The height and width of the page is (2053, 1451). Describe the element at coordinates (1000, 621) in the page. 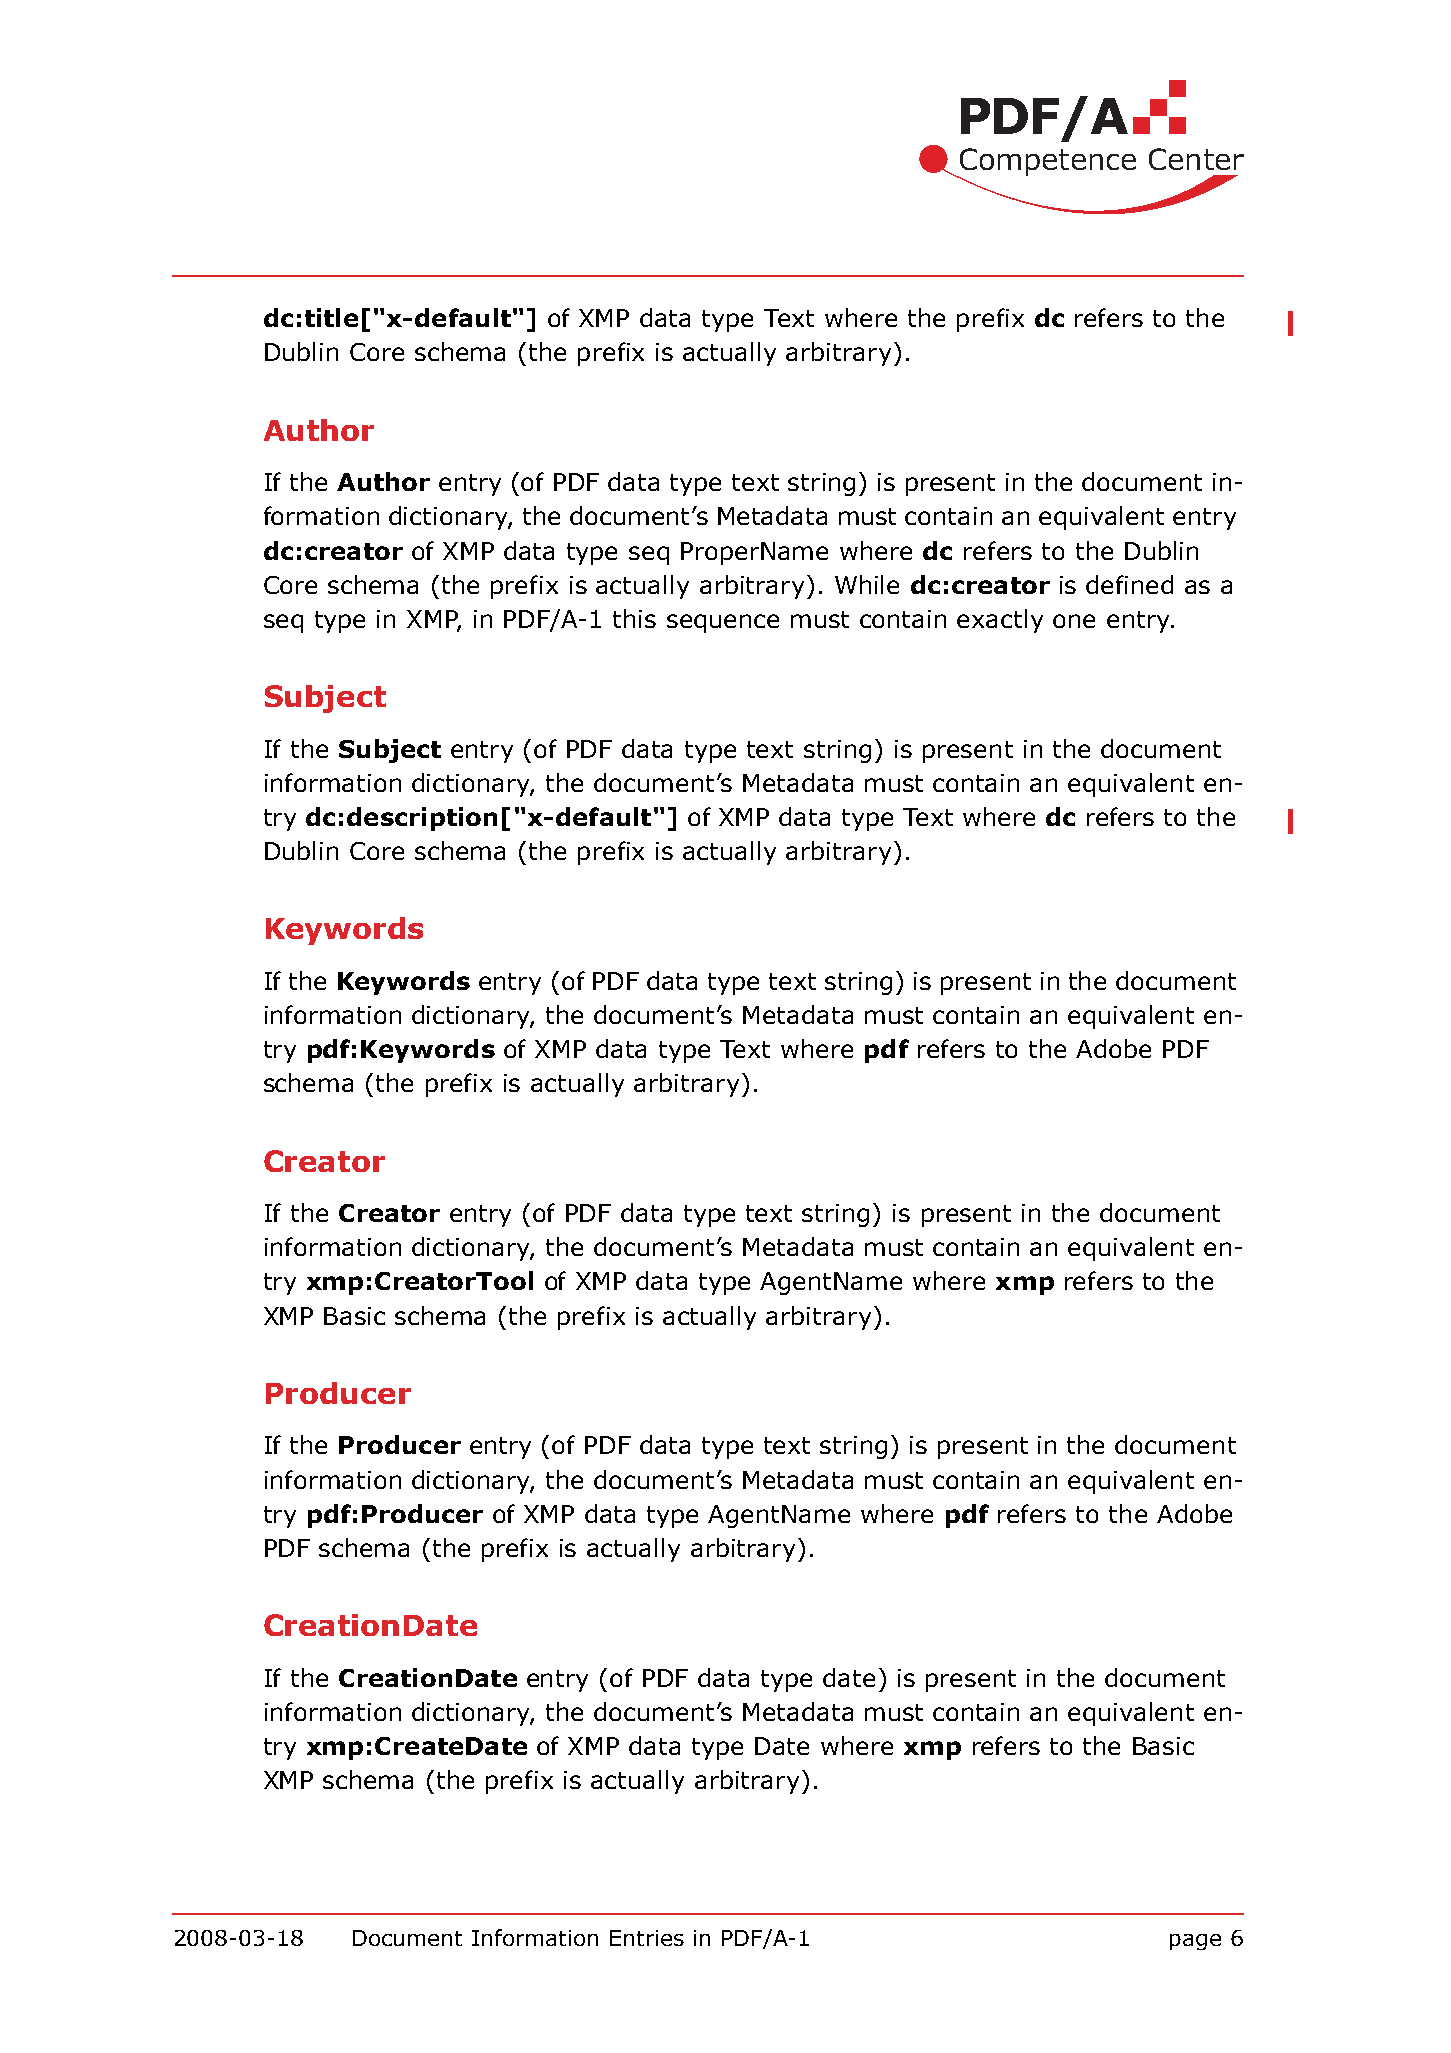

I see `exactly` at that location.
